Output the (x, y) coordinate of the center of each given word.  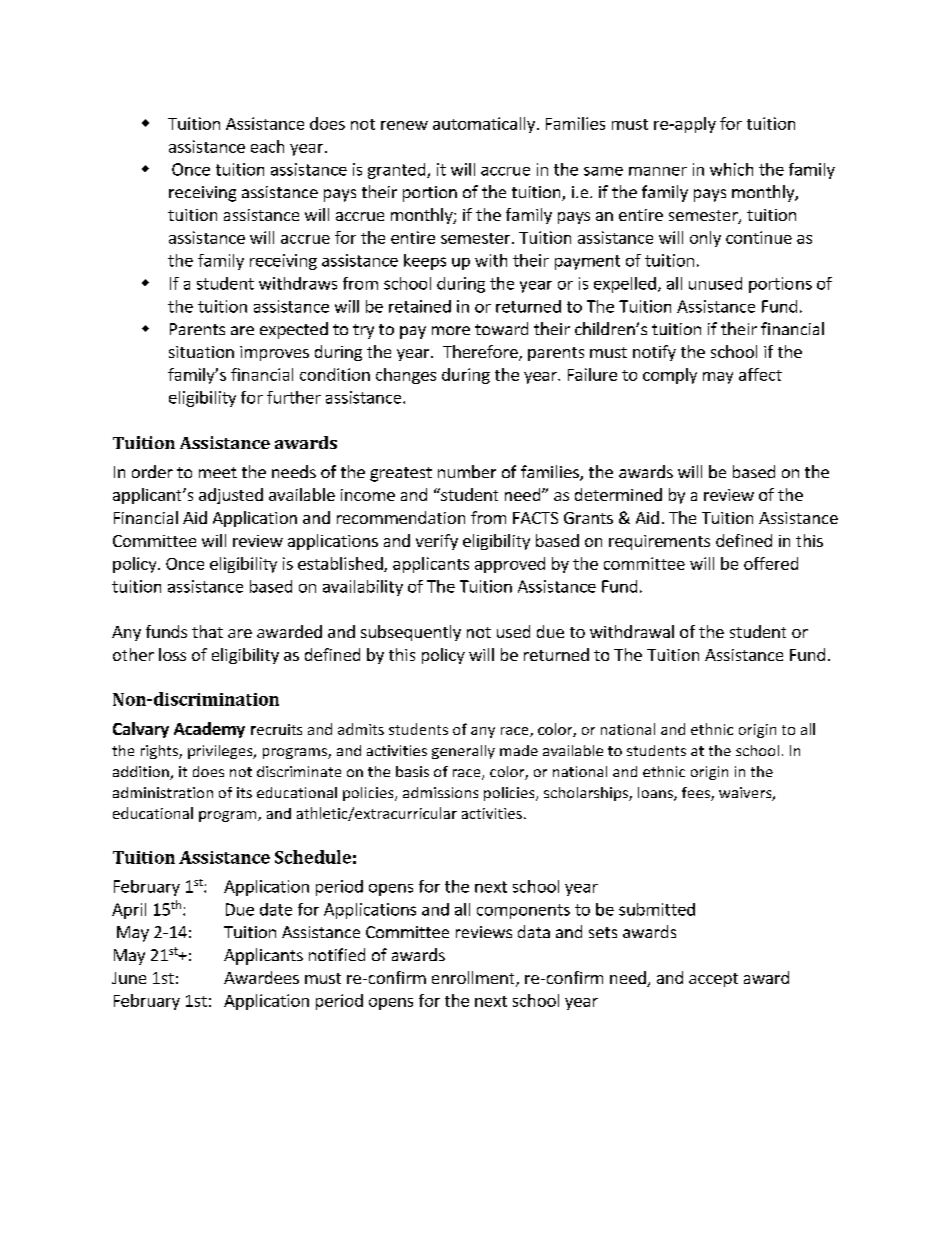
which (731, 169)
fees (697, 794)
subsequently (411, 633)
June (129, 978)
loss (172, 654)
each (267, 146)
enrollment (474, 979)
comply (670, 376)
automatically (484, 125)
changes (406, 376)
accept (713, 980)
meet (218, 472)
